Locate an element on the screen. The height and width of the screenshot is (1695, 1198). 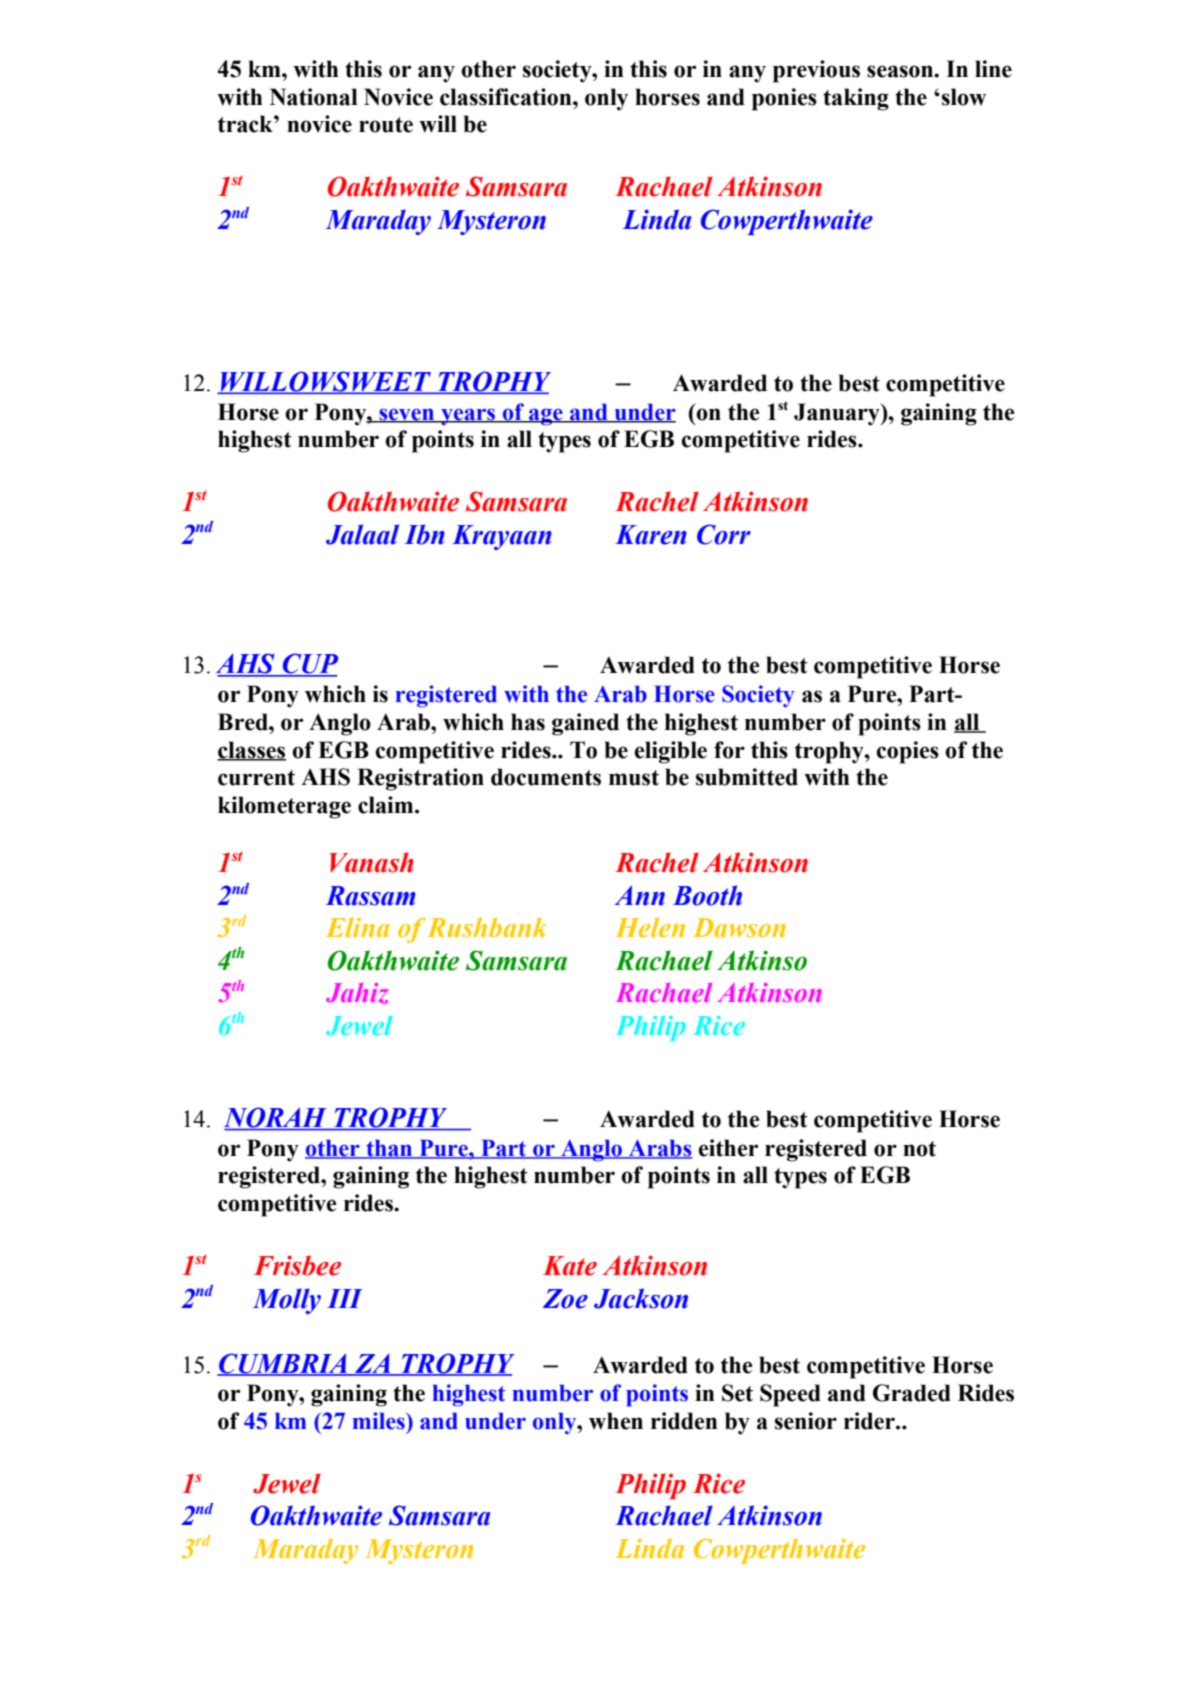
Ibn is located at coordinates (424, 534).
